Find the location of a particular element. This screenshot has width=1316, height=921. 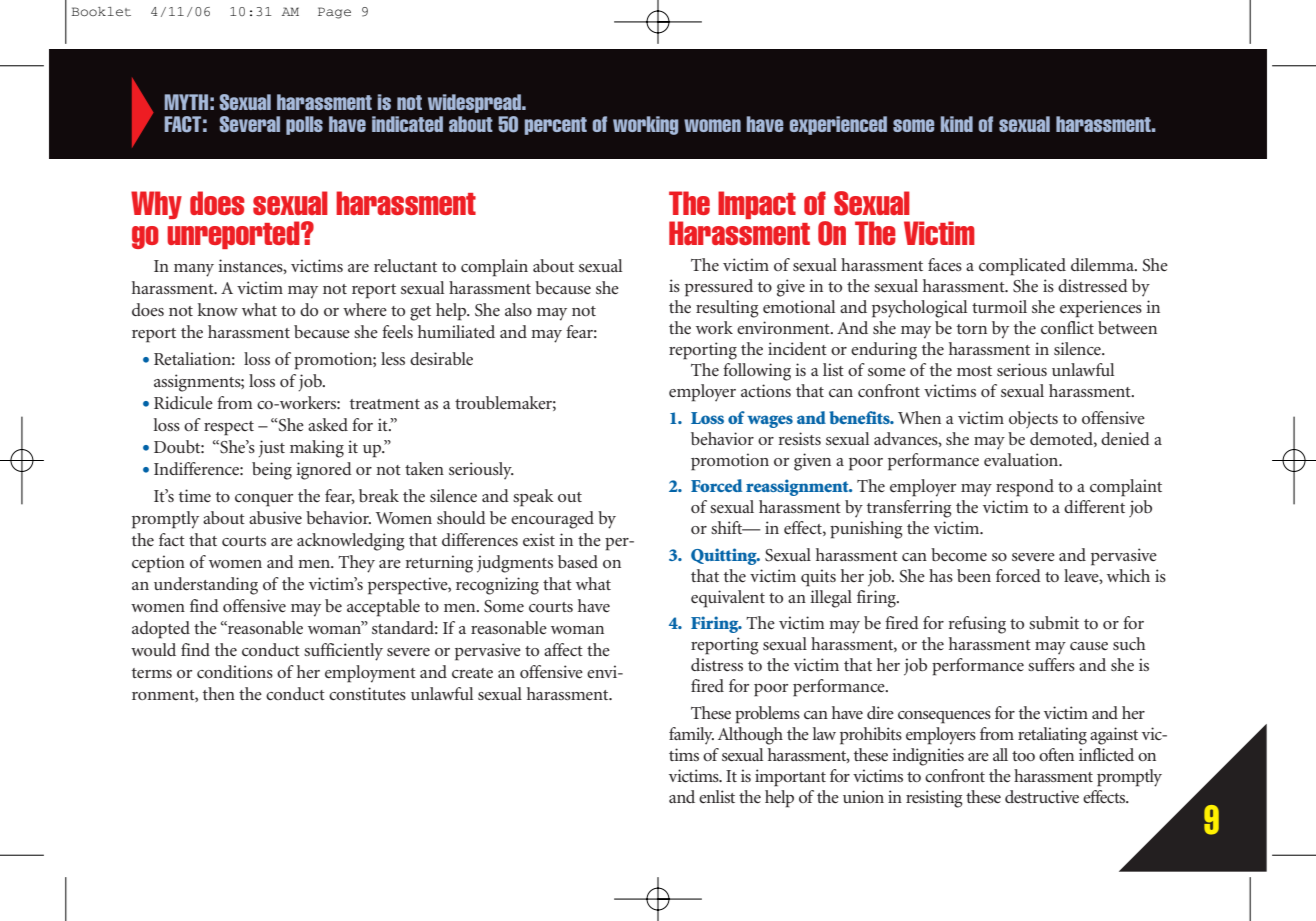

important is located at coordinates (790, 778).
